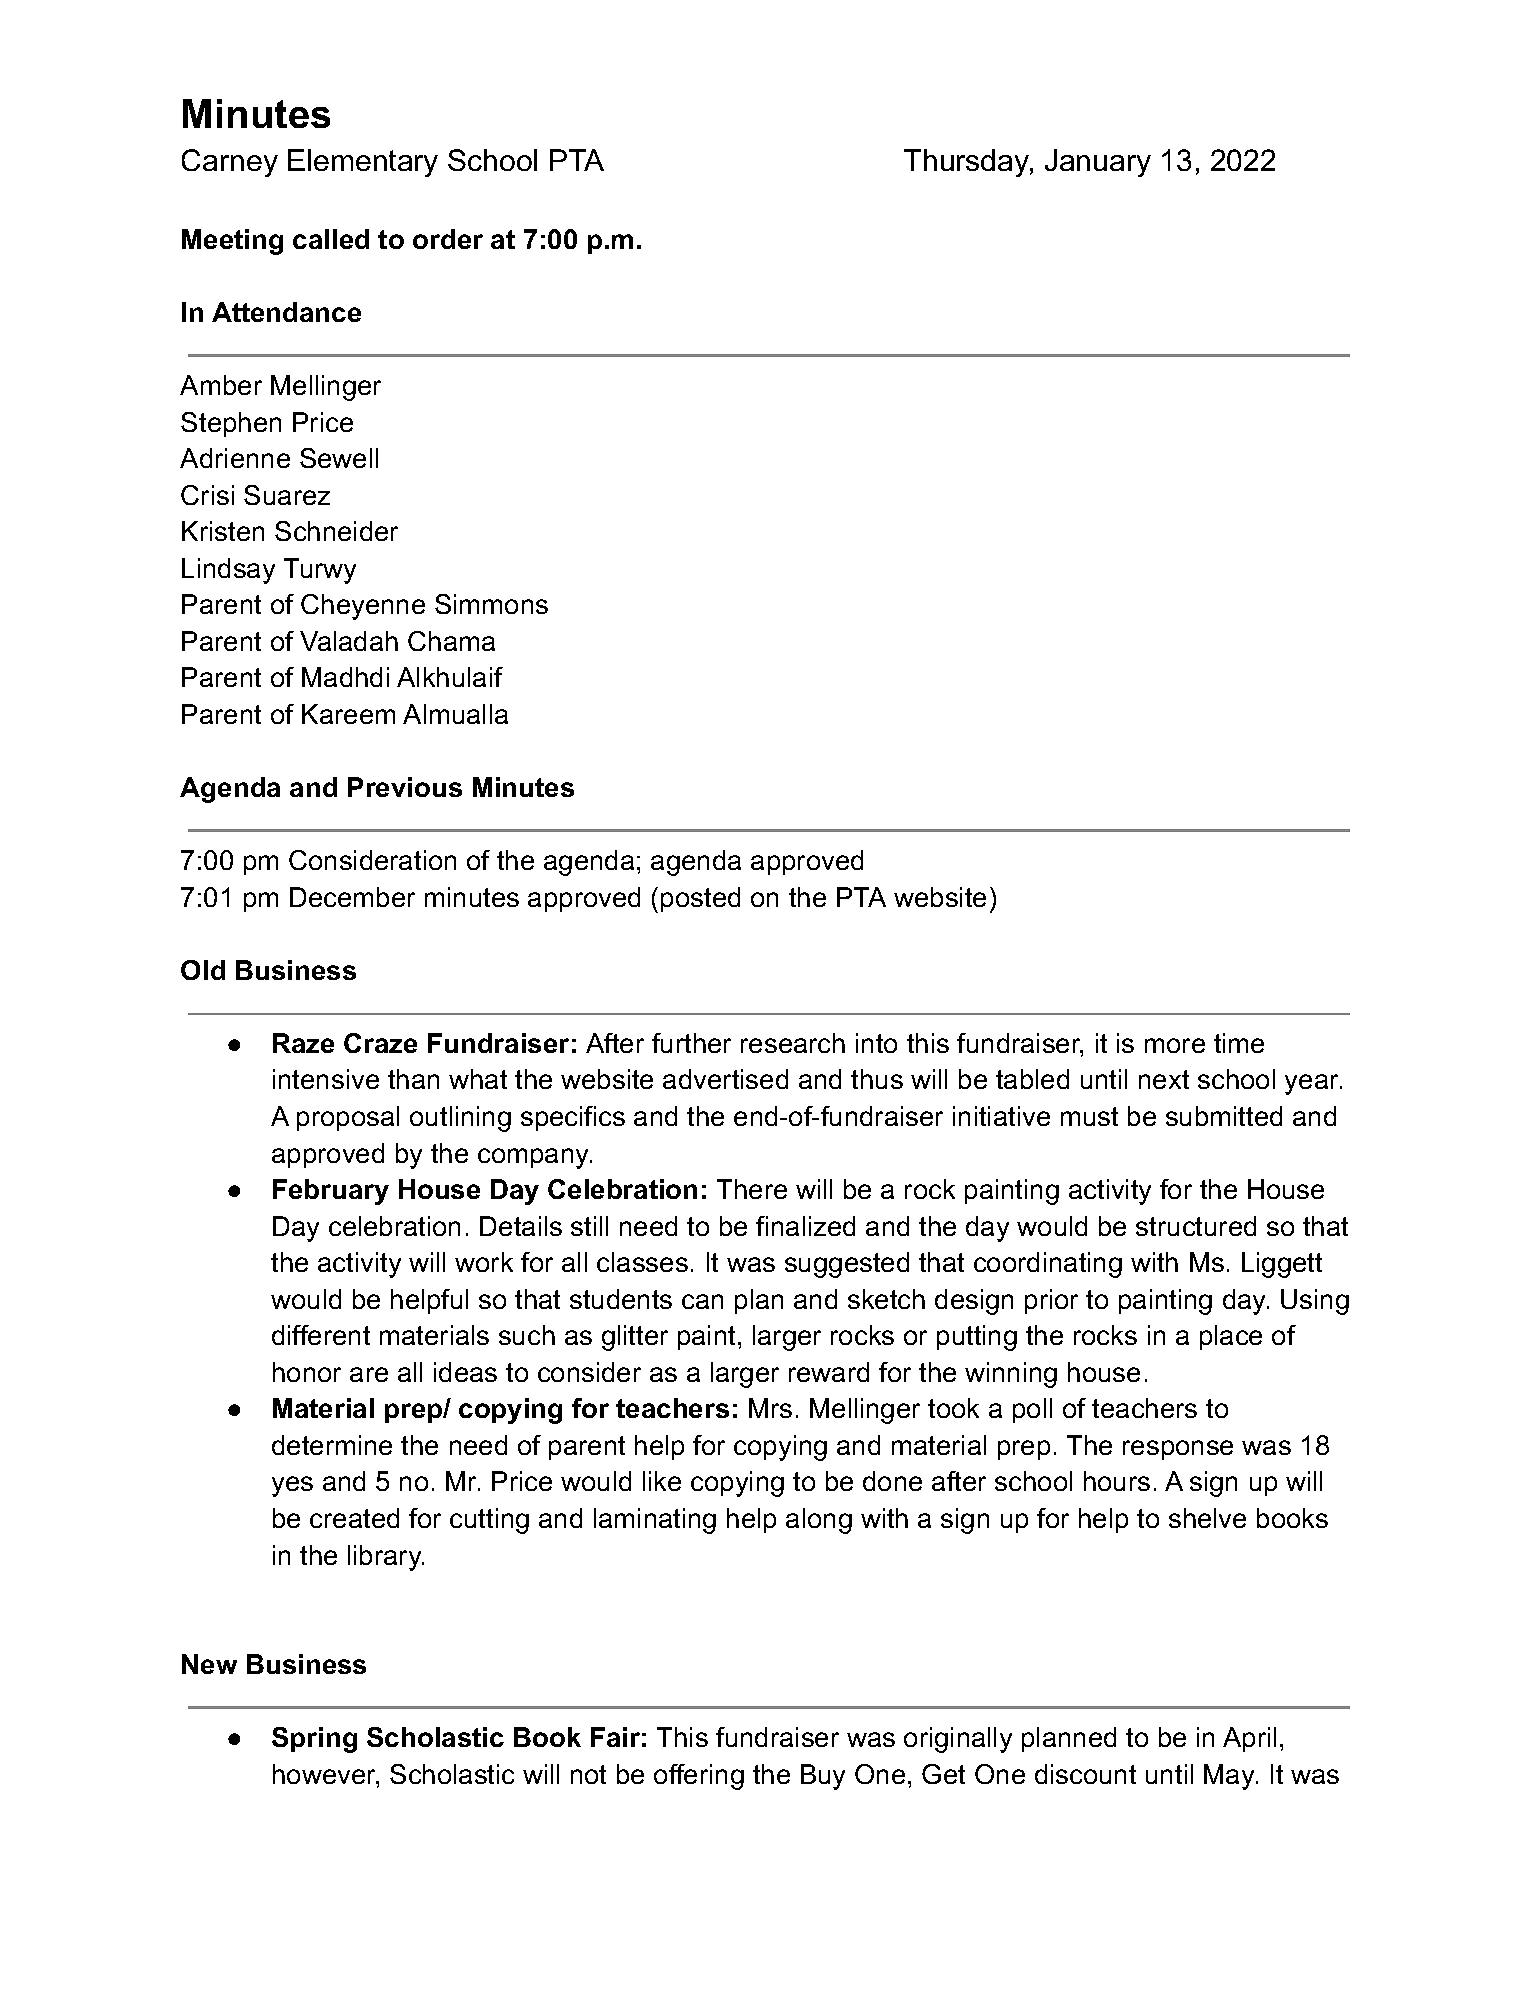 The width and height of the document is (1538, 1990). I want to click on more, so click(1175, 1045).
